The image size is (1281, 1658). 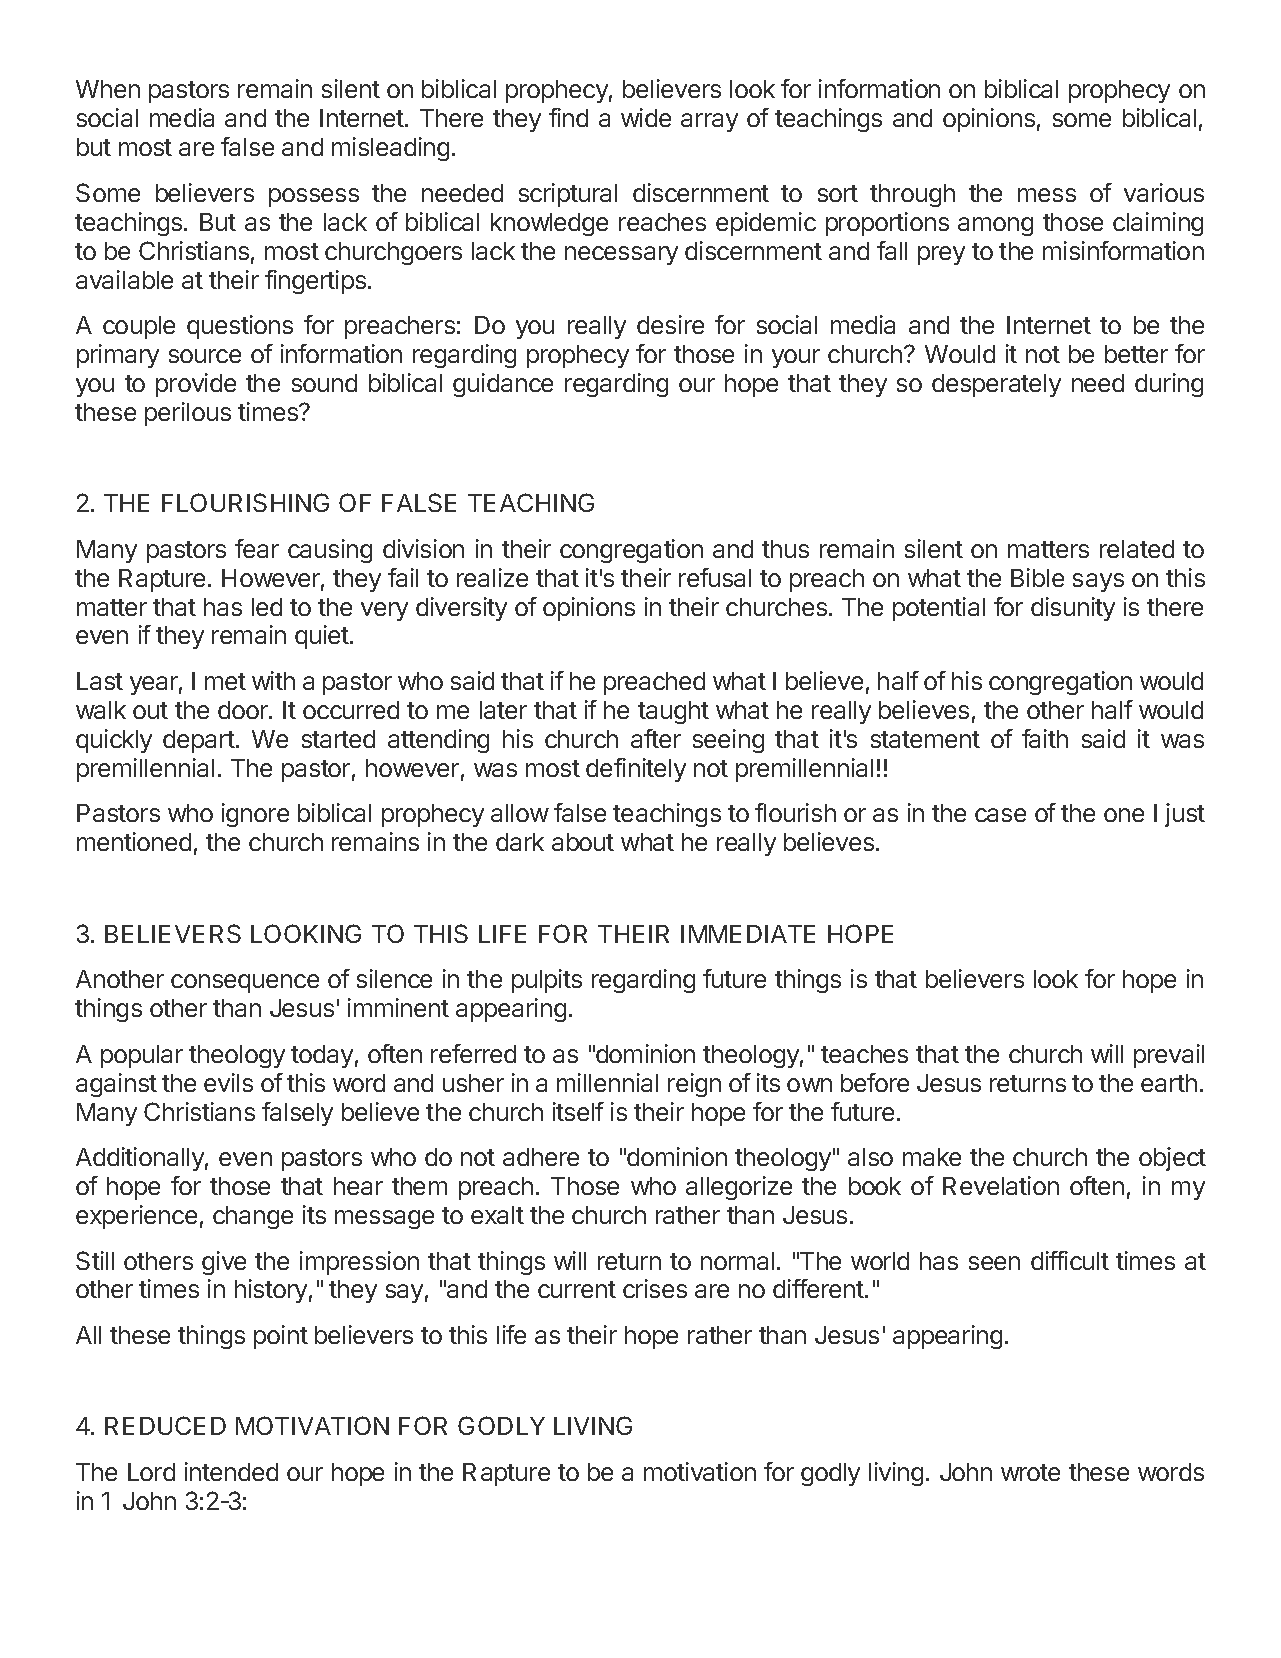 I want to click on various, so click(x=1164, y=192).
